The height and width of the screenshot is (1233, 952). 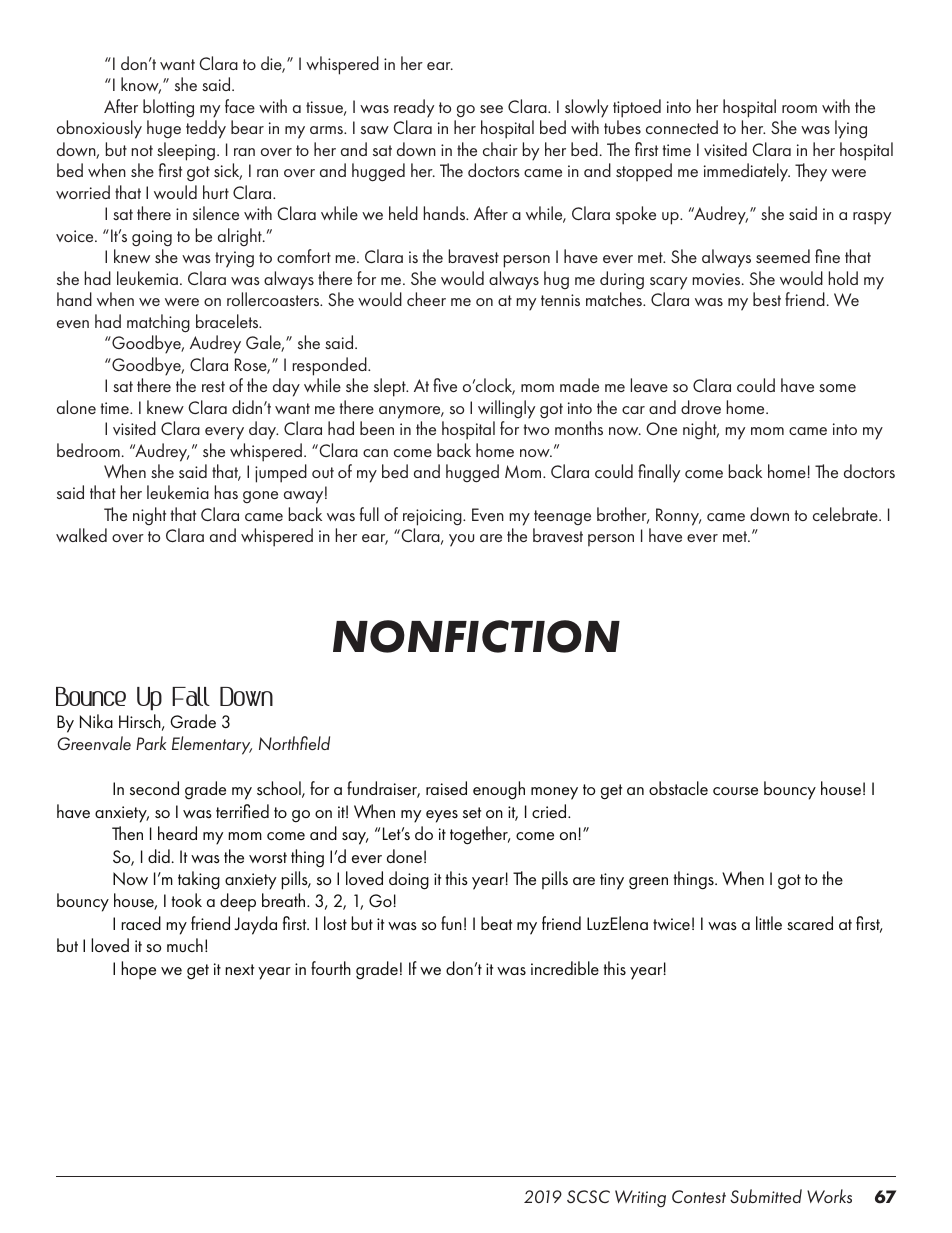 What do you see at coordinates (138, 970) in the screenshot?
I see `hope` at bounding box center [138, 970].
